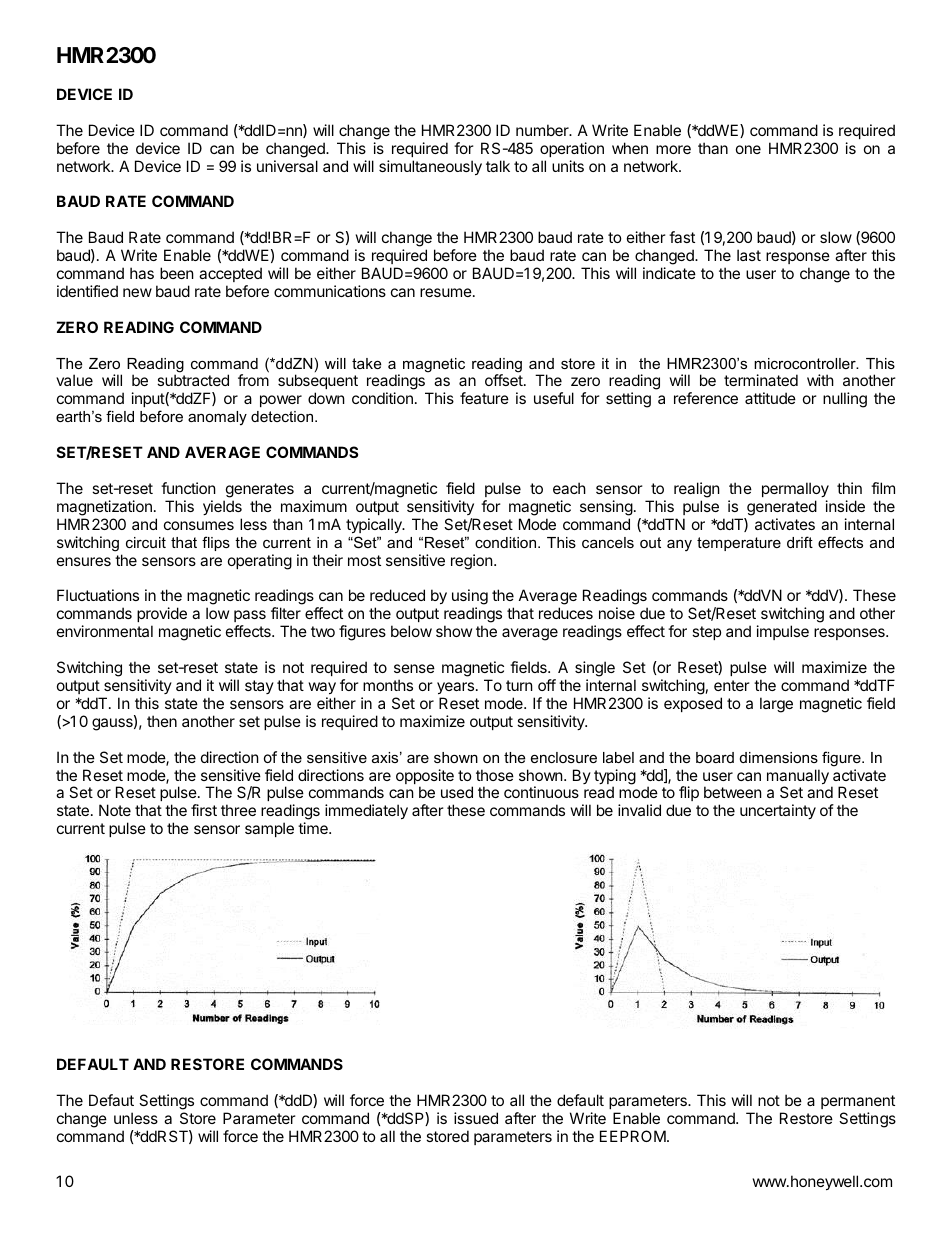  I want to click on using, so click(470, 598).
